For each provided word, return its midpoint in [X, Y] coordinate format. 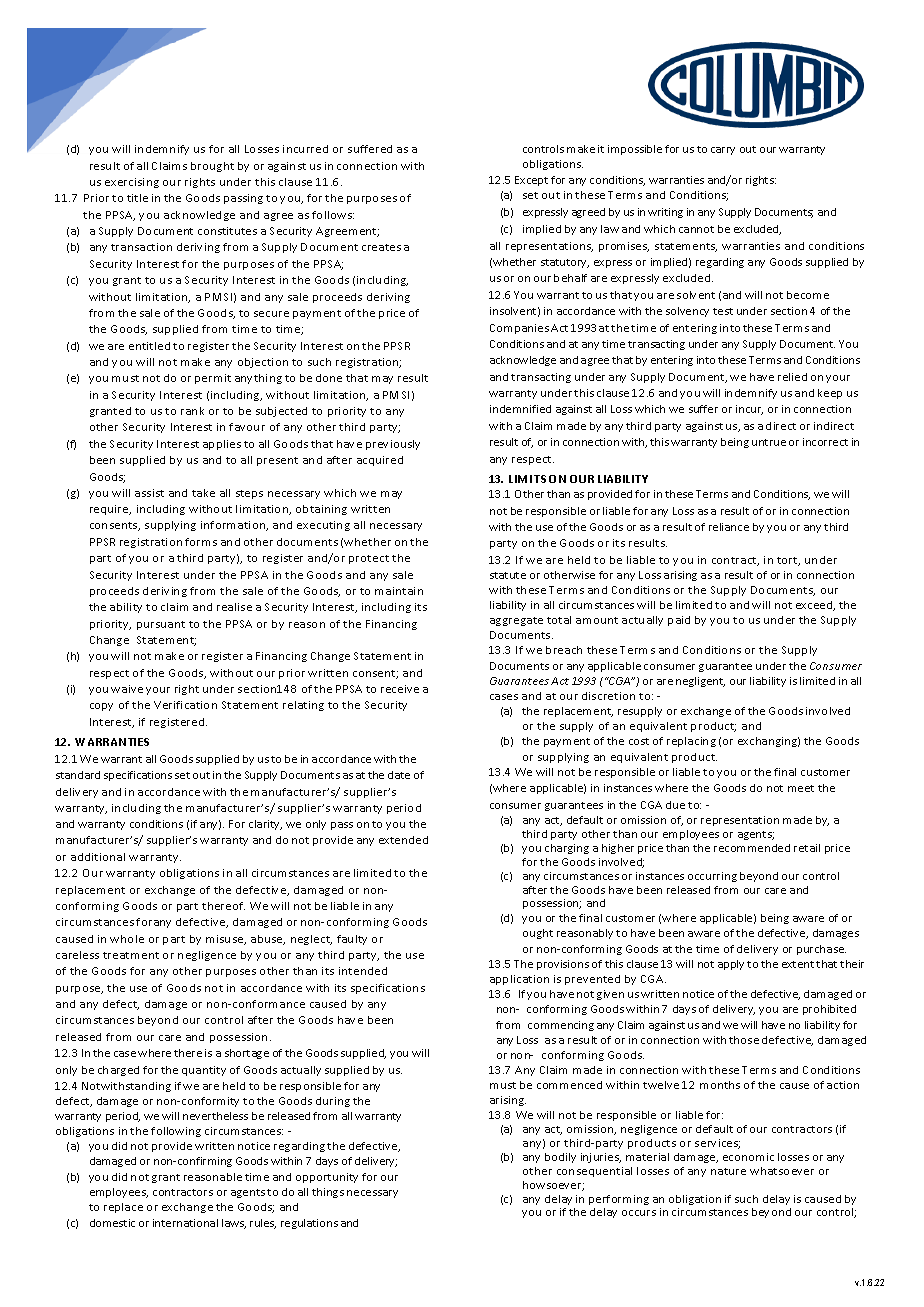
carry [723, 151]
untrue [769, 442]
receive [400, 689]
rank [192, 411]
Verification [185, 705]
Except [531, 181]
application [519, 980]
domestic [112, 1223]
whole [127, 939]
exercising [132, 183]
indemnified [520, 409]
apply [731, 965]
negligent [700, 682]
